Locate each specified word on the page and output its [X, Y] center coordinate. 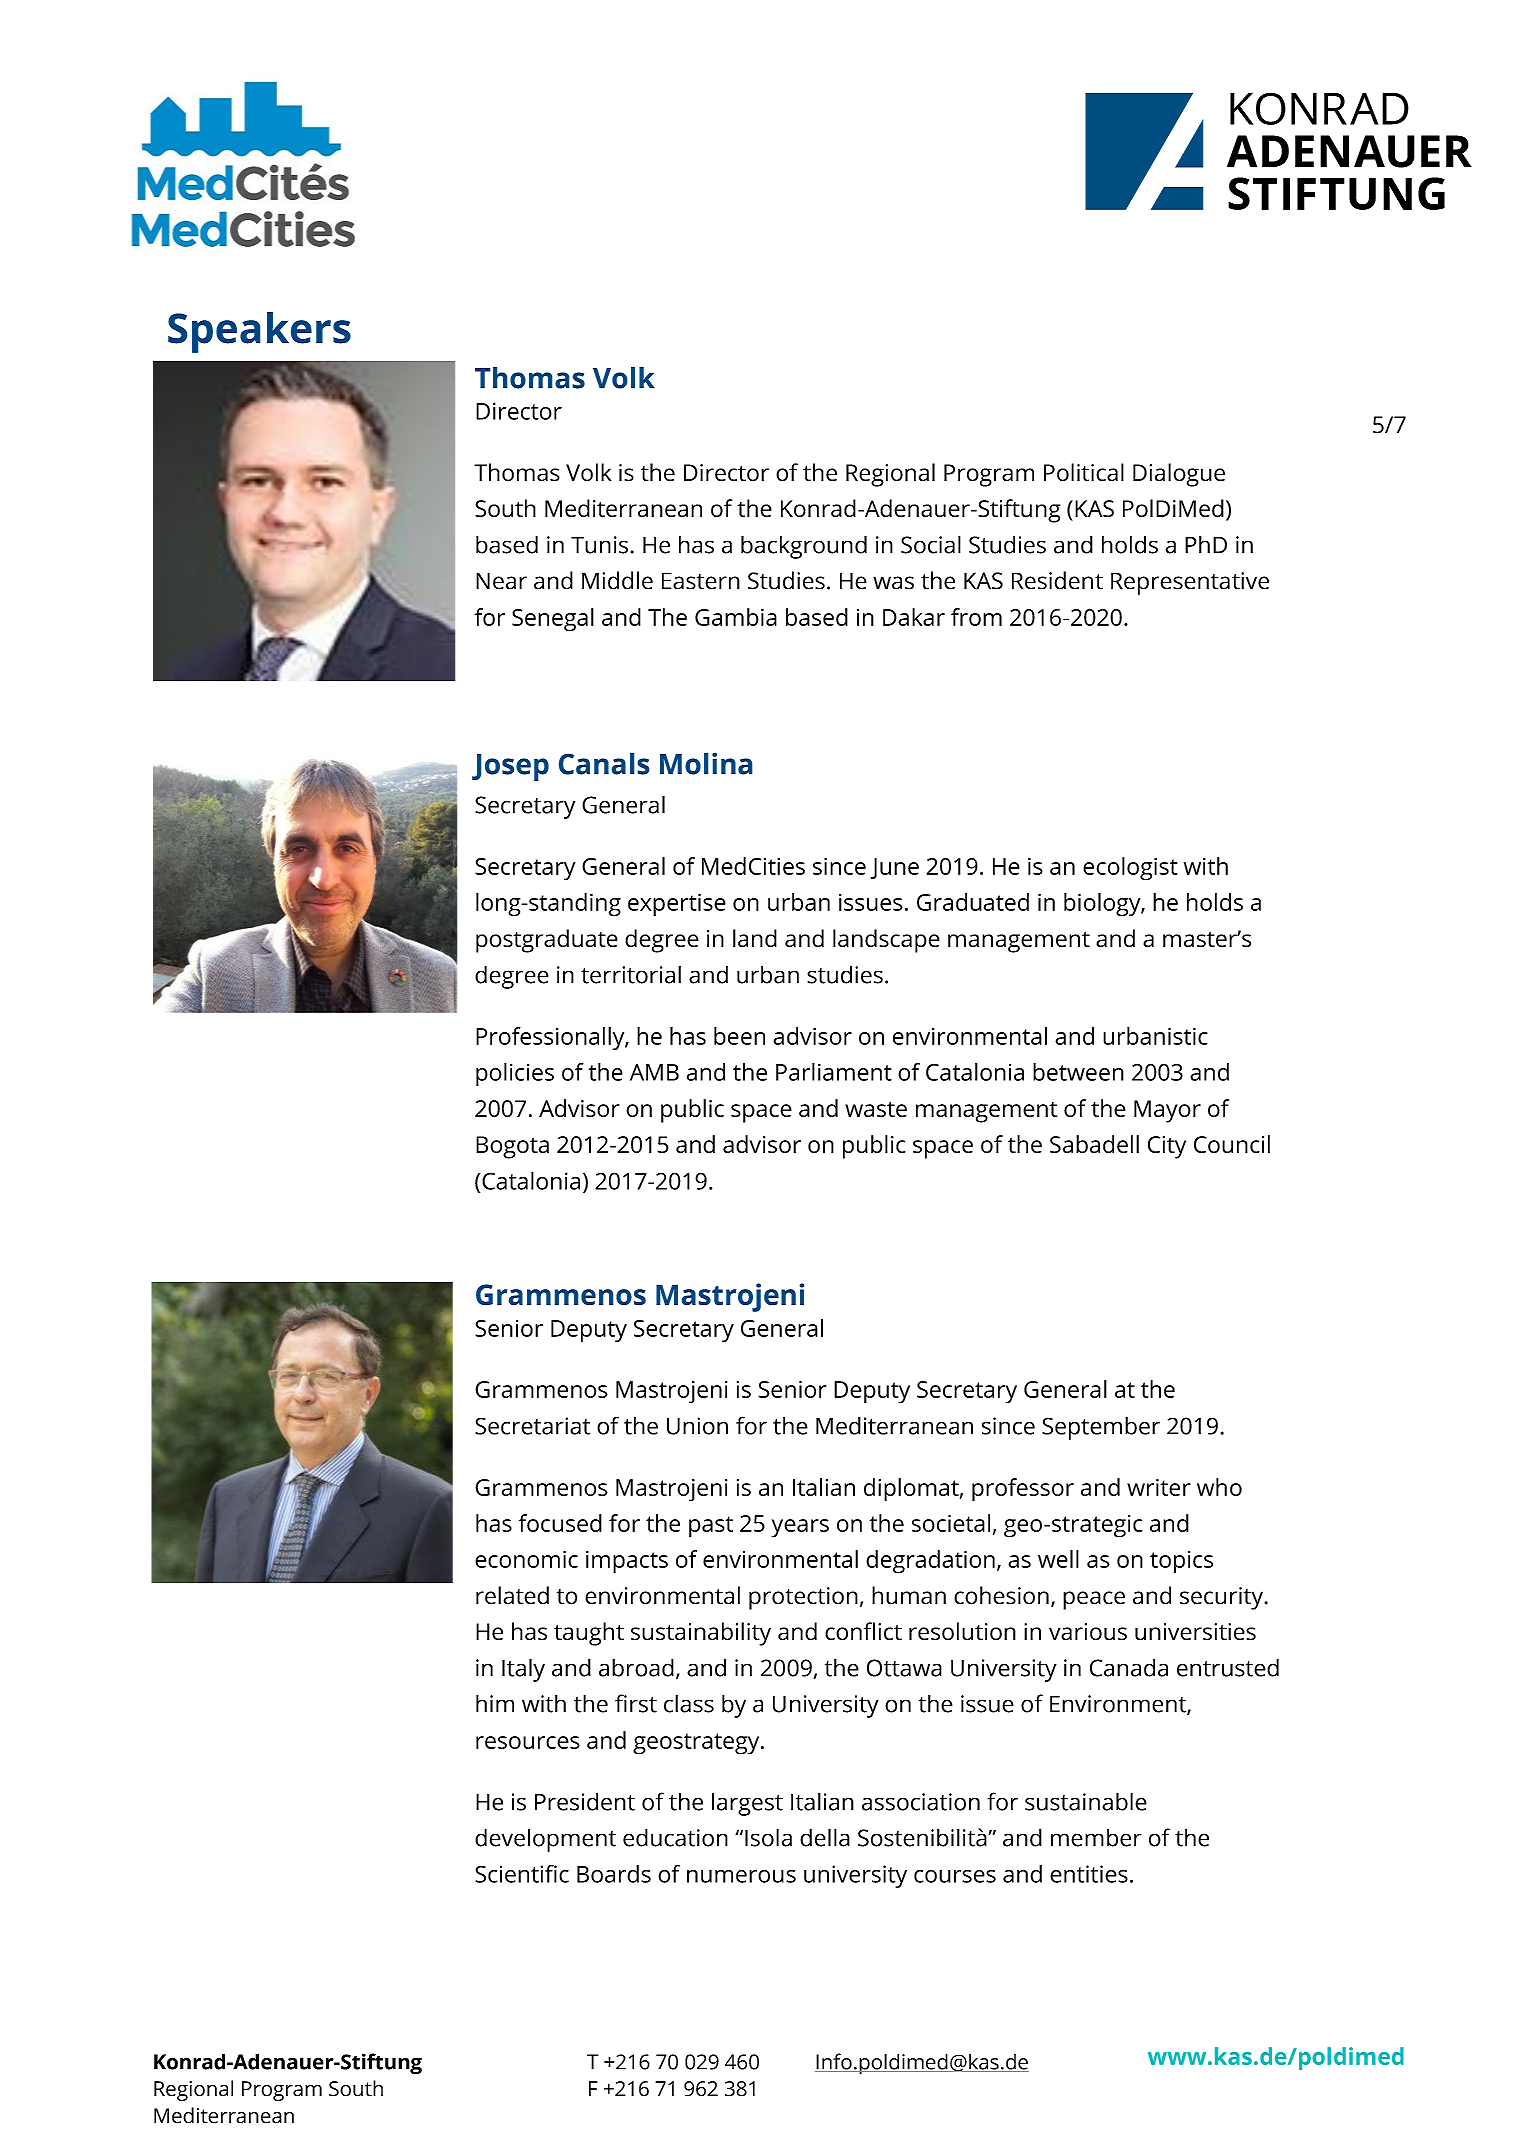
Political [1084, 472]
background [804, 547]
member [1096, 1837]
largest [747, 1804]
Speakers [259, 332]
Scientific [522, 1873]
